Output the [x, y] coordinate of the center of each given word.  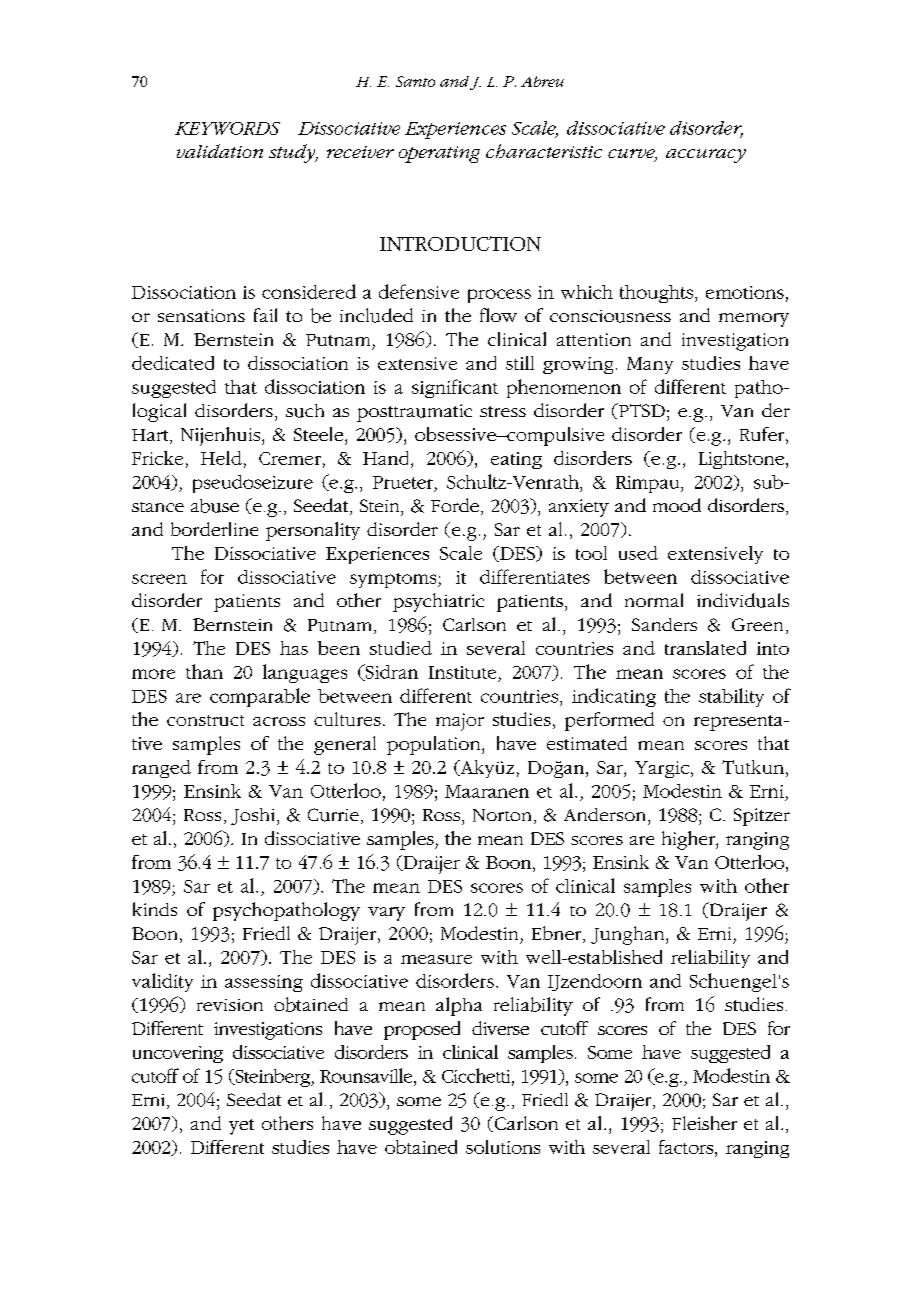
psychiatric [438, 602]
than [204, 671]
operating [439, 154]
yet [241, 1127]
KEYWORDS [227, 128]
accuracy [706, 156]
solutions [503, 1147]
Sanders [664, 624]
